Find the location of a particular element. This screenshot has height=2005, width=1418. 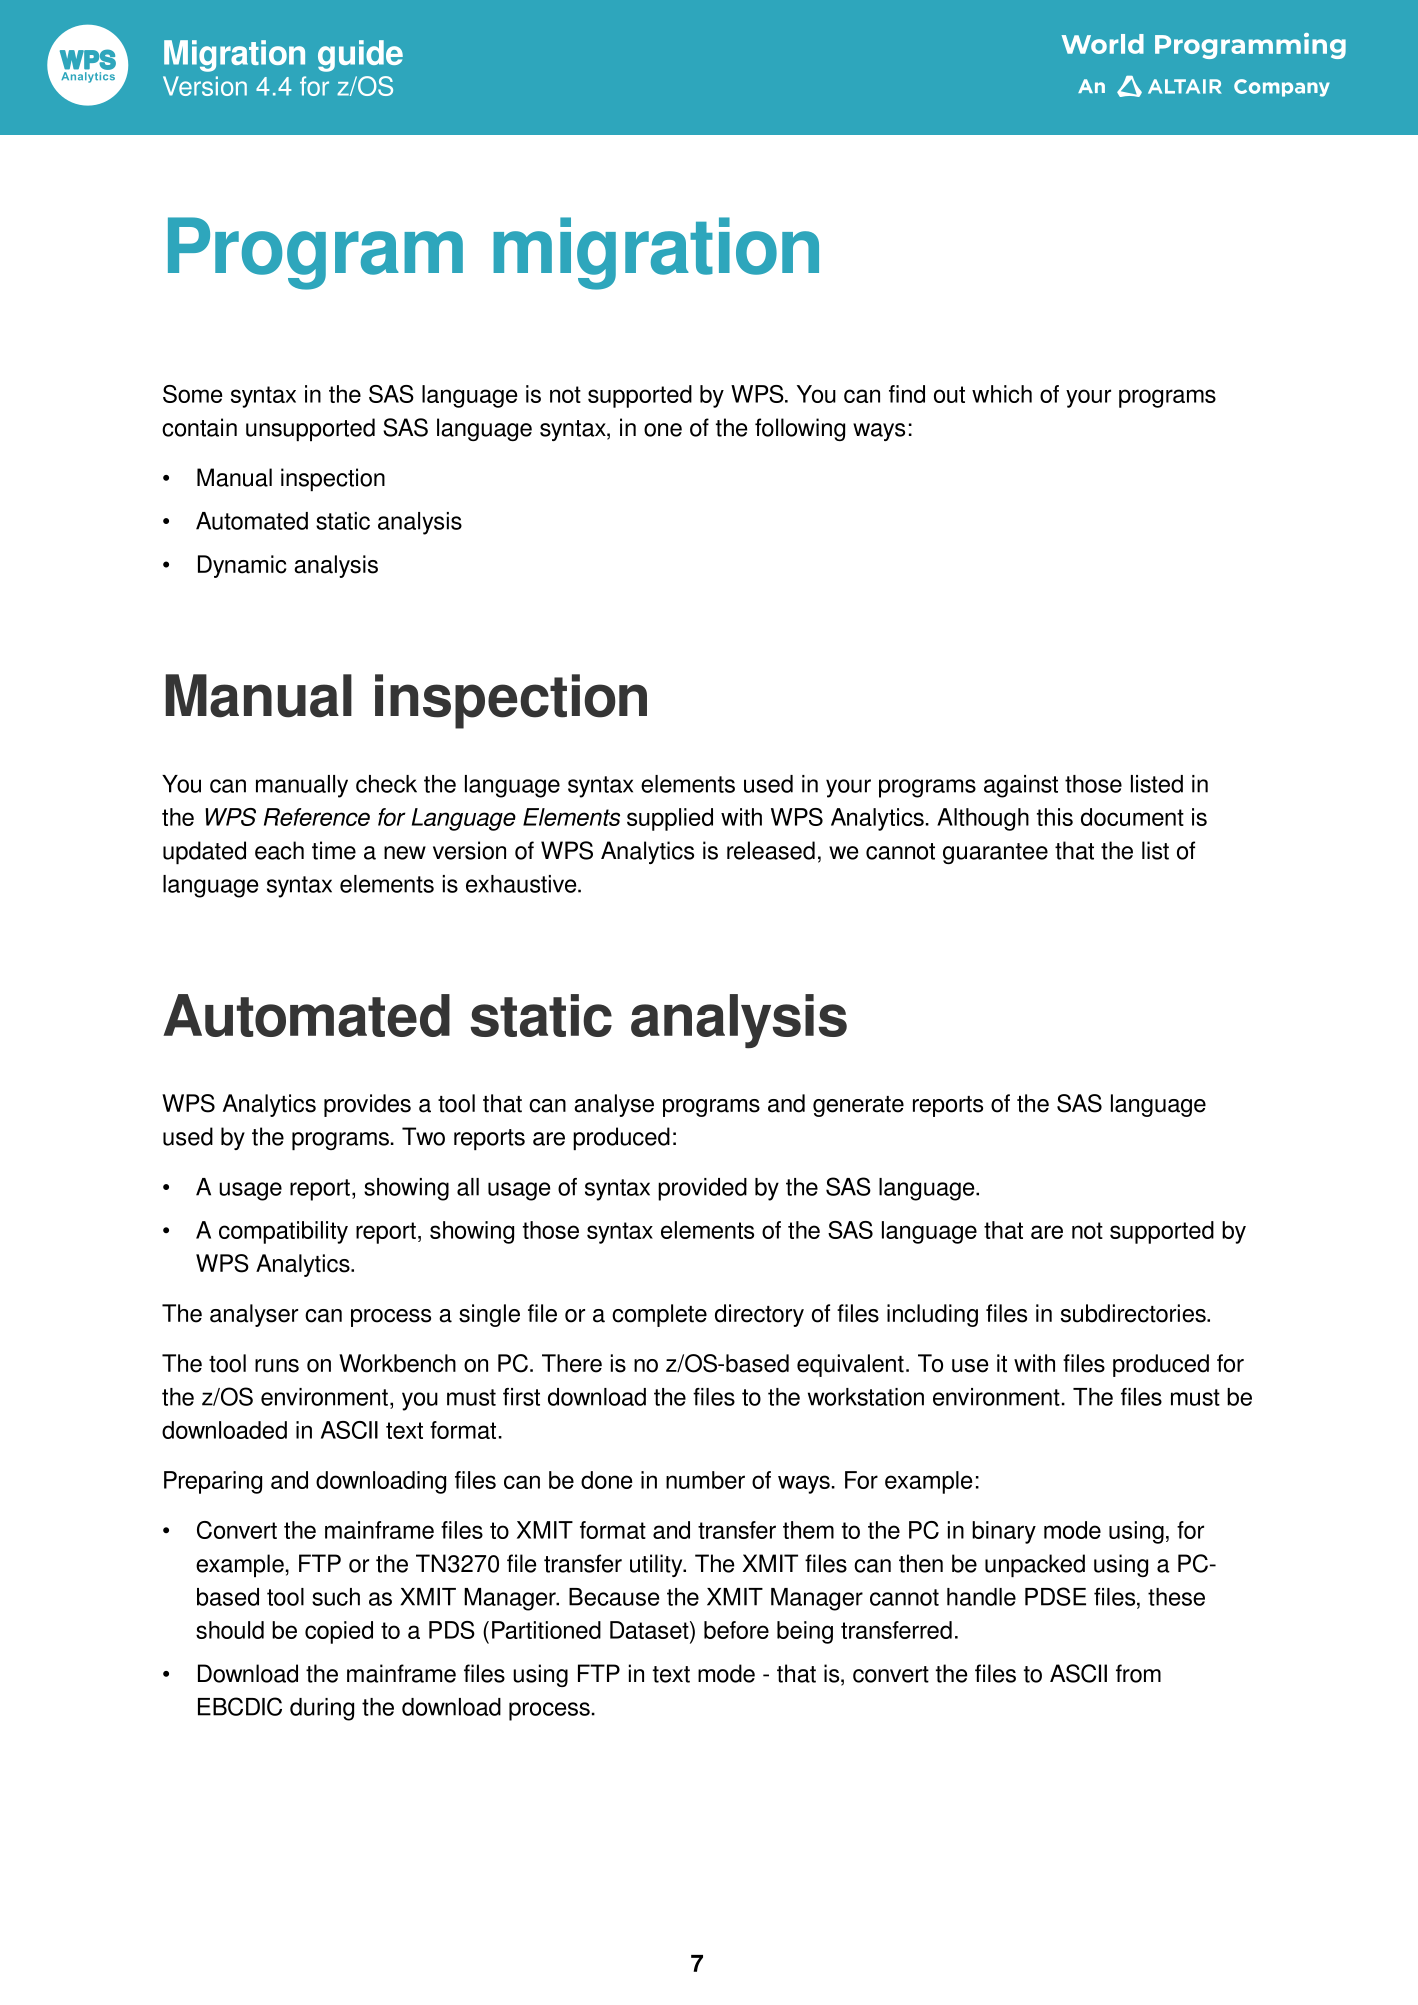

Dataset is located at coordinates (650, 1631).
